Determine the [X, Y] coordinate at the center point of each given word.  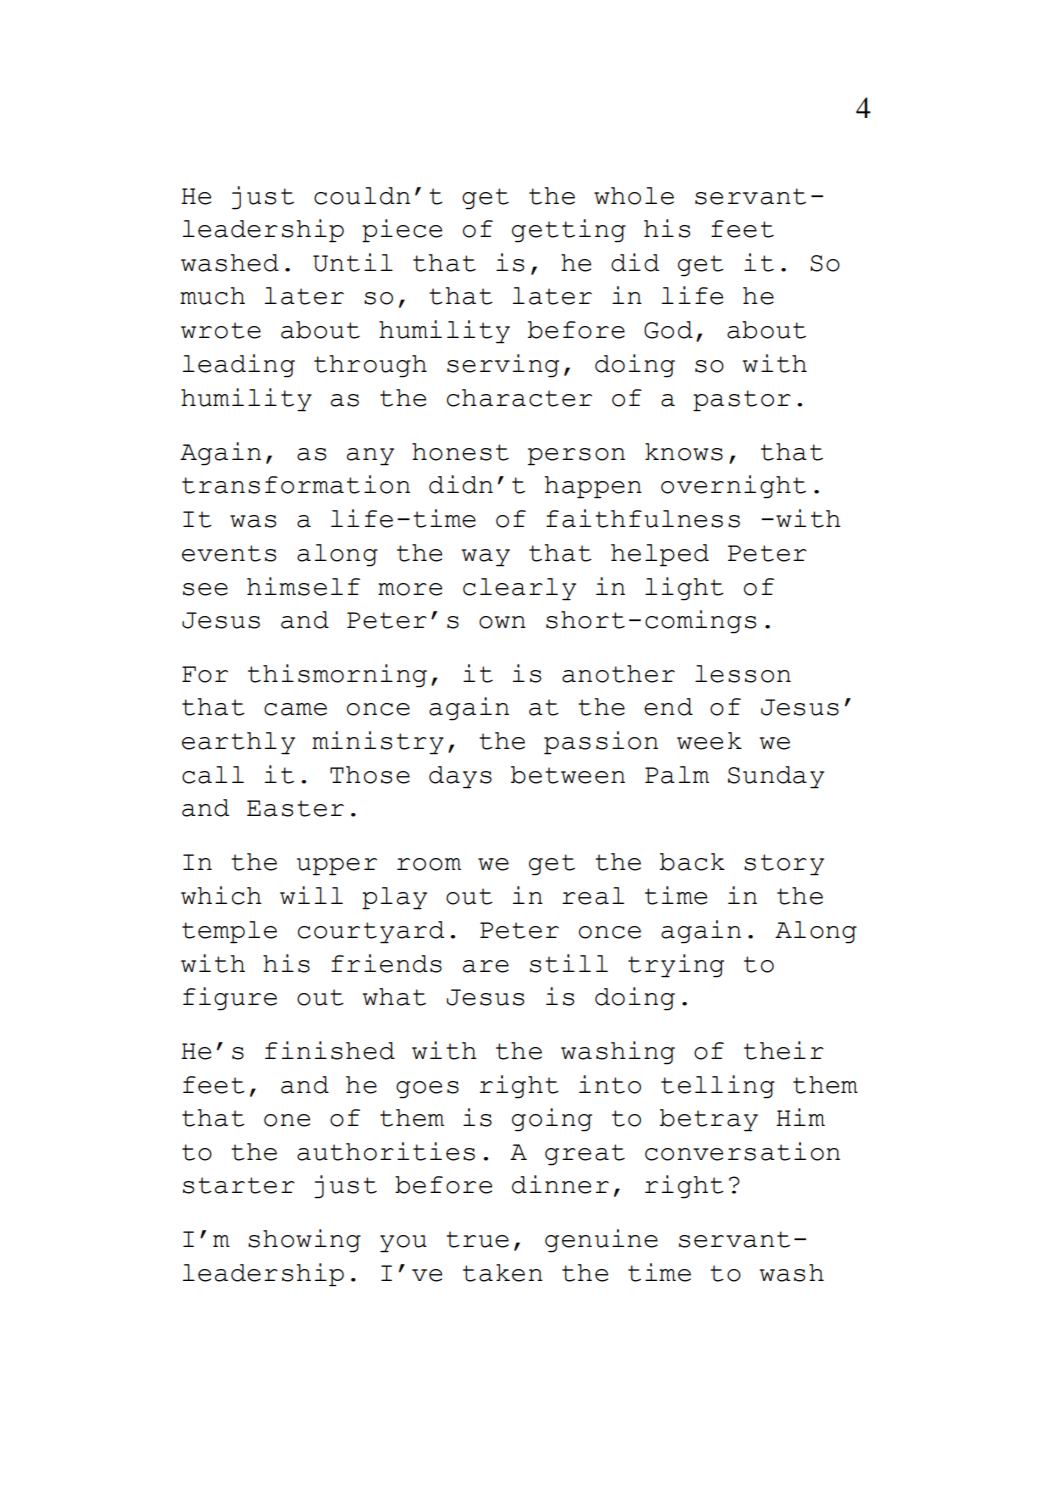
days [460, 777]
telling [718, 1087]
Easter [295, 808]
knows [684, 452]
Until [353, 262]
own [502, 622]
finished [330, 1050]
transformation [296, 484]
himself [303, 586]
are [486, 966]
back [692, 862]
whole [634, 196]
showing [304, 1241]
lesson [743, 674]
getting [569, 231]
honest [460, 452]
